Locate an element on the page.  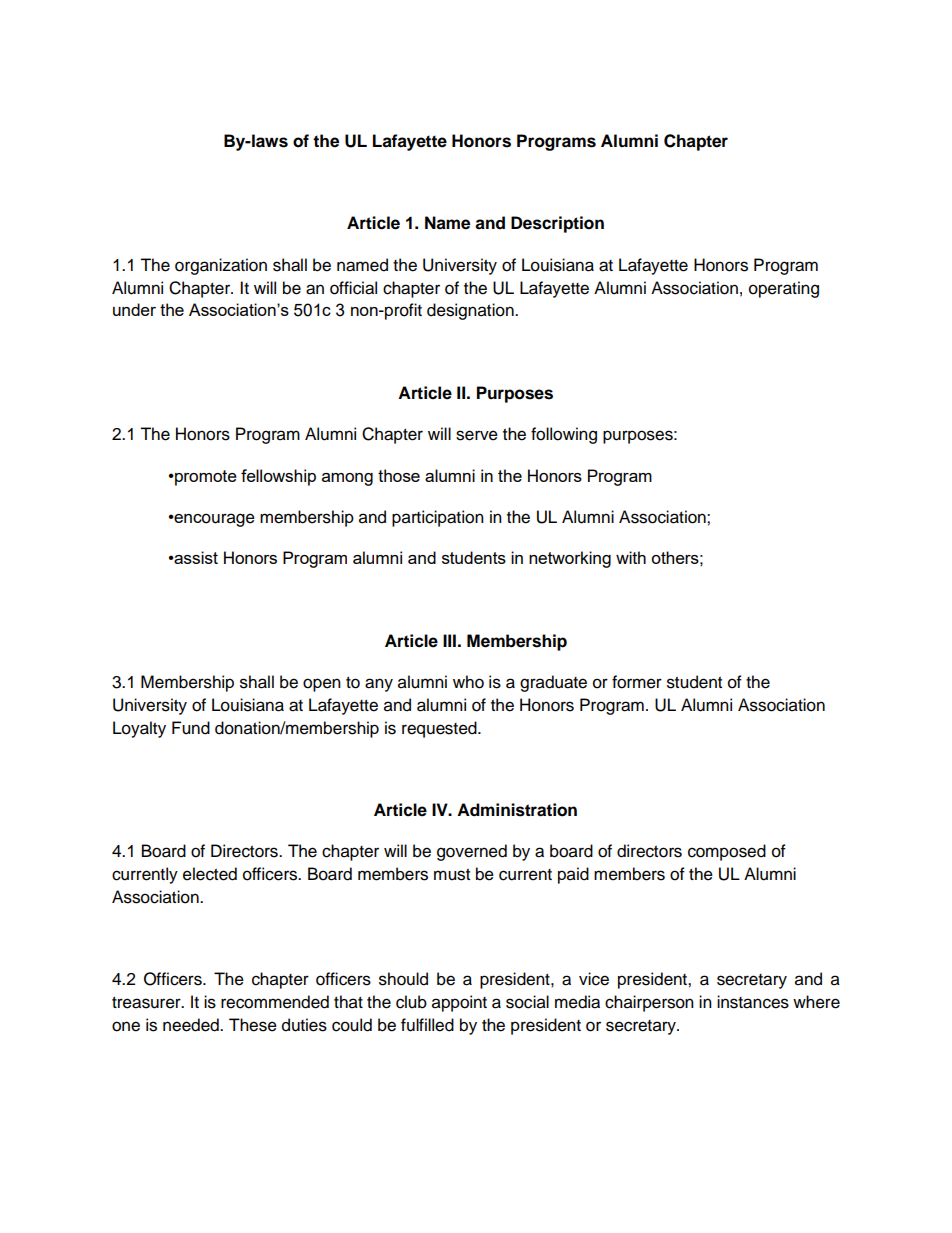
operating is located at coordinates (784, 289).
